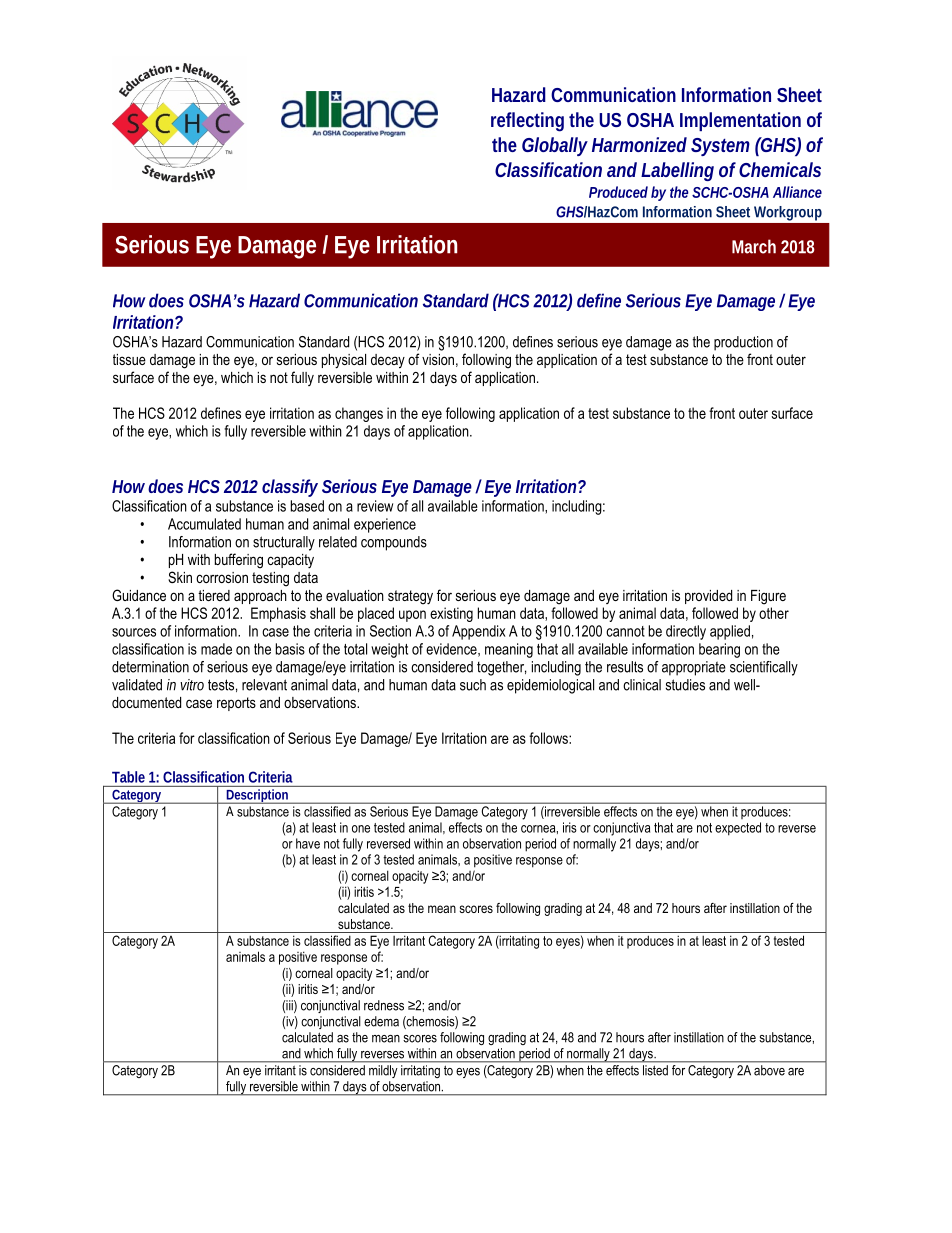 Image resolution: width=952 pixels, height=1233 pixels. I want to click on tissue, so click(129, 359).
